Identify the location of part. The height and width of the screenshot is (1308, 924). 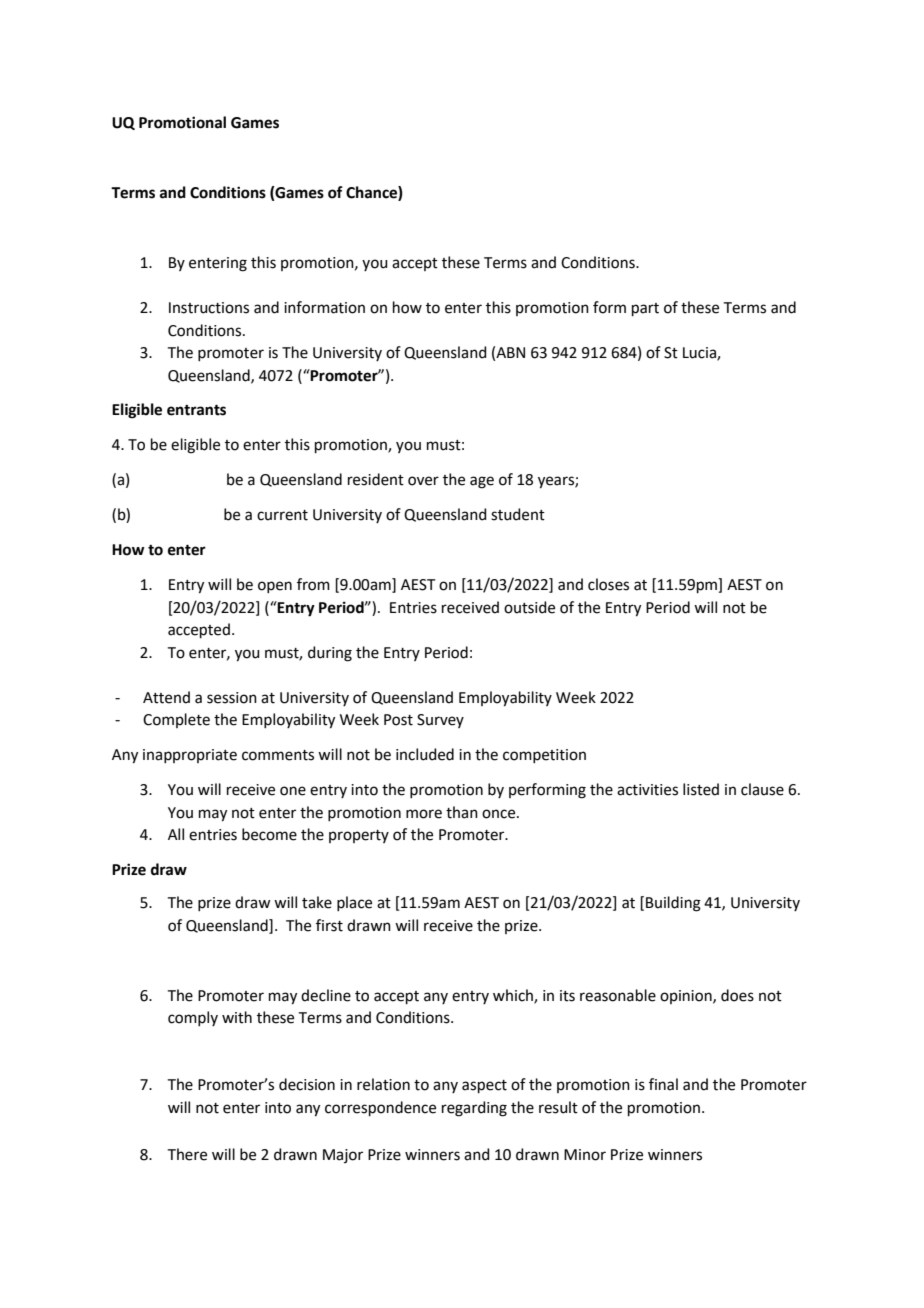
(645, 309).
